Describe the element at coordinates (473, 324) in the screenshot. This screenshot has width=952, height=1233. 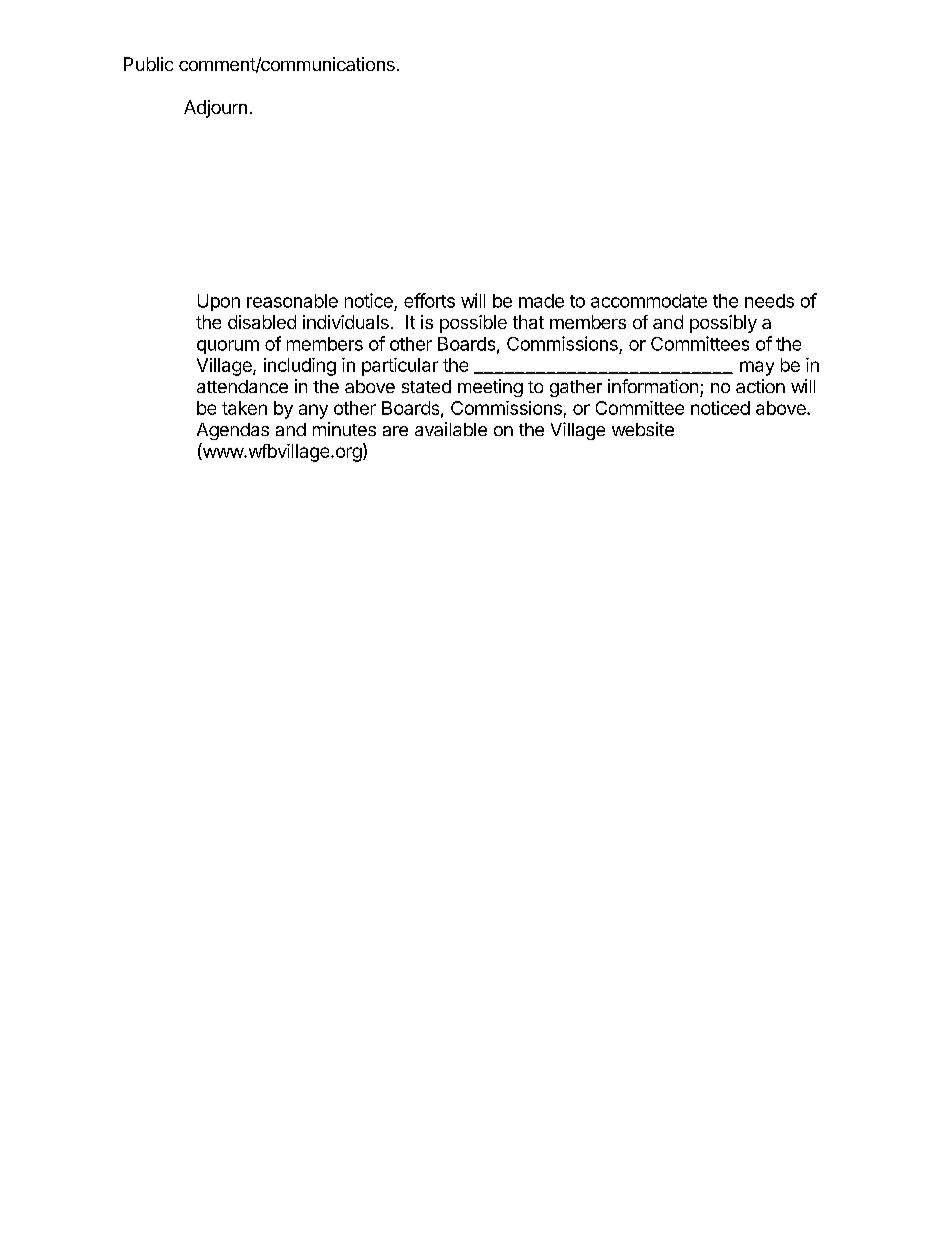
I see `possible` at that location.
